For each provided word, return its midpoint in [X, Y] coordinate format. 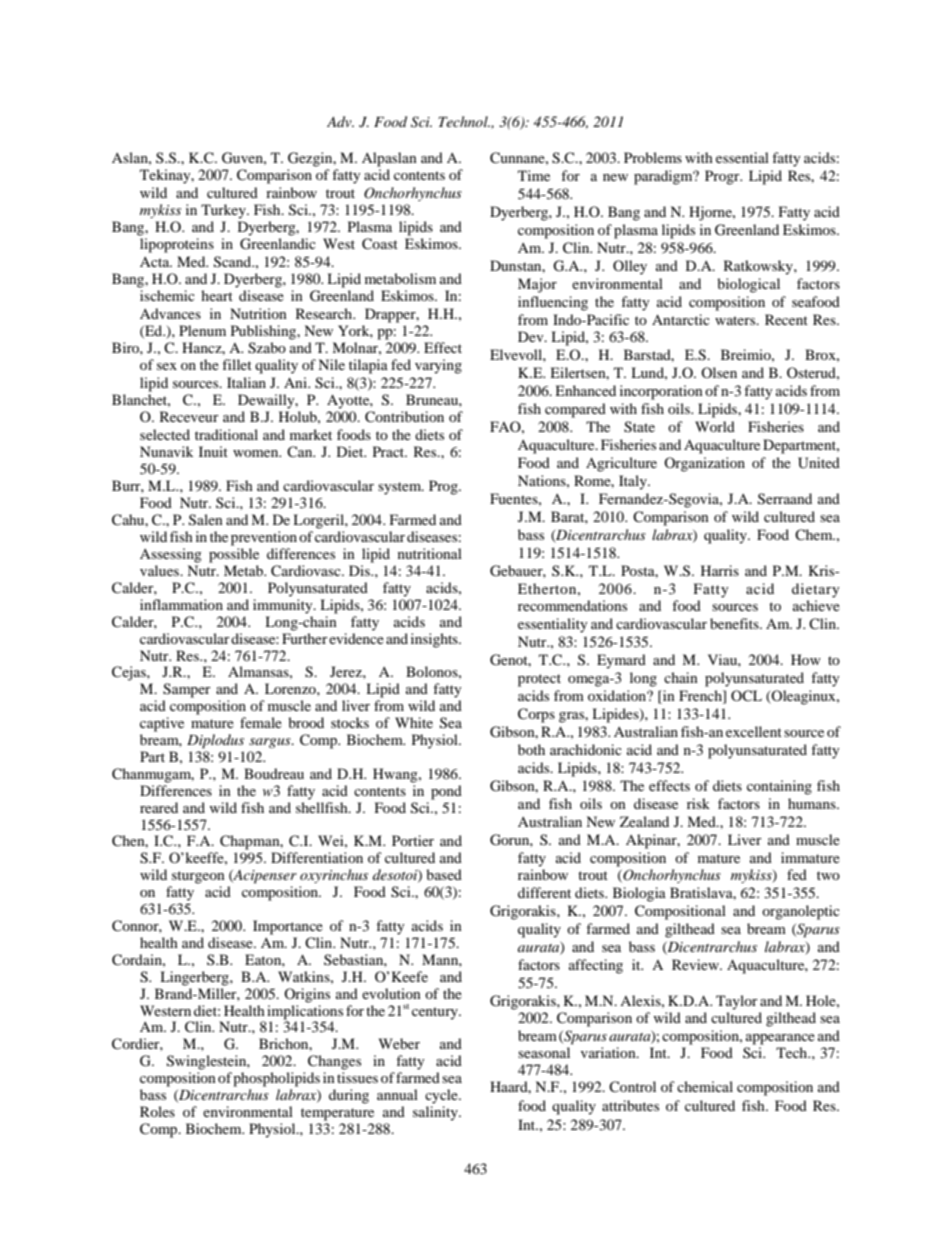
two [828, 875]
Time [534, 175]
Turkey [224, 211]
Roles [157, 1111]
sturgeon [198, 877]
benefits [735, 623]
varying [438, 366]
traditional [226, 434]
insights [435, 640]
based [444, 874]
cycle [442, 1096]
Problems [653, 157]
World [715, 426]
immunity [284, 606]
